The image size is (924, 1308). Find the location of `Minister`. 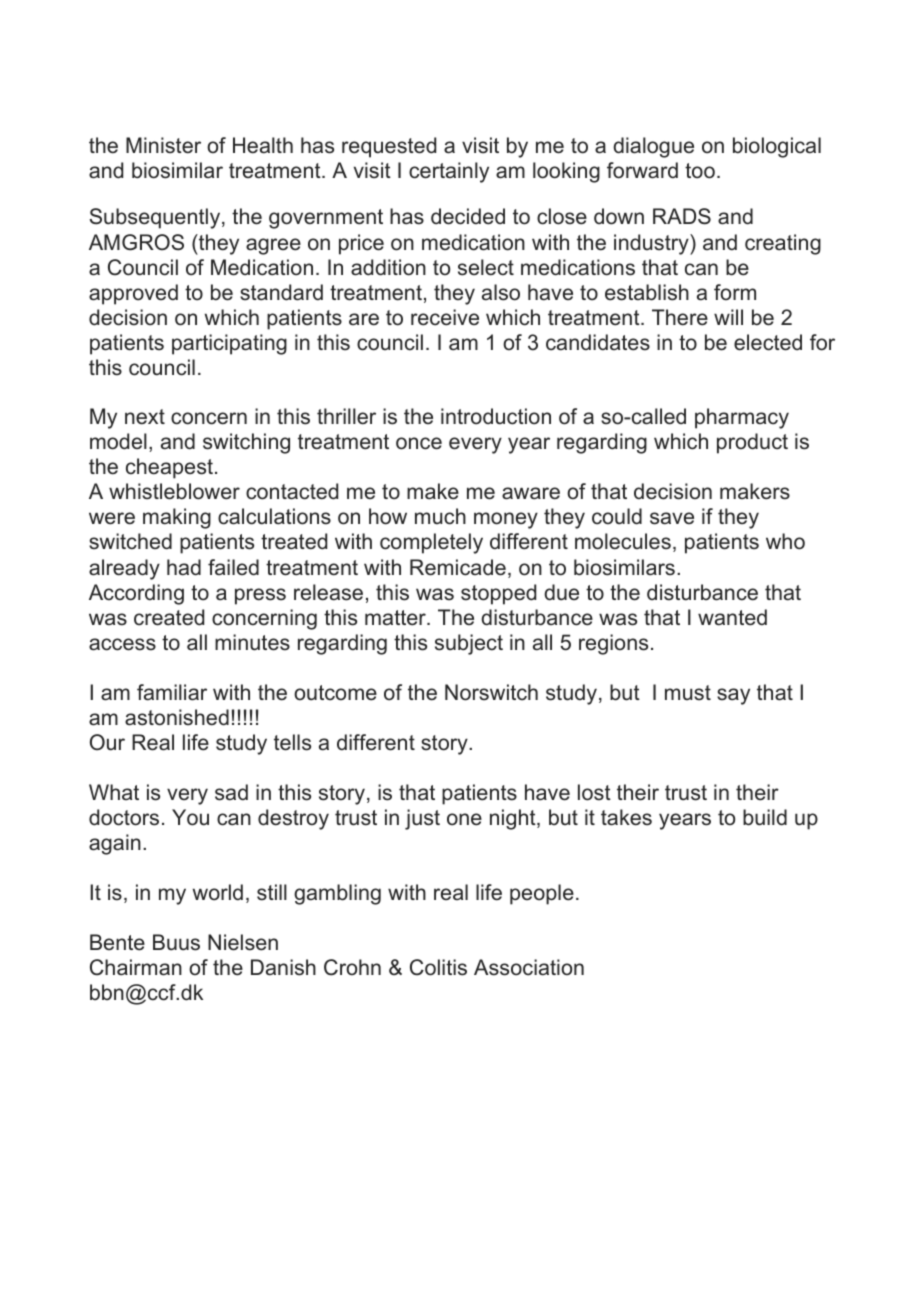

Minister is located at coordinates (163, 145).
